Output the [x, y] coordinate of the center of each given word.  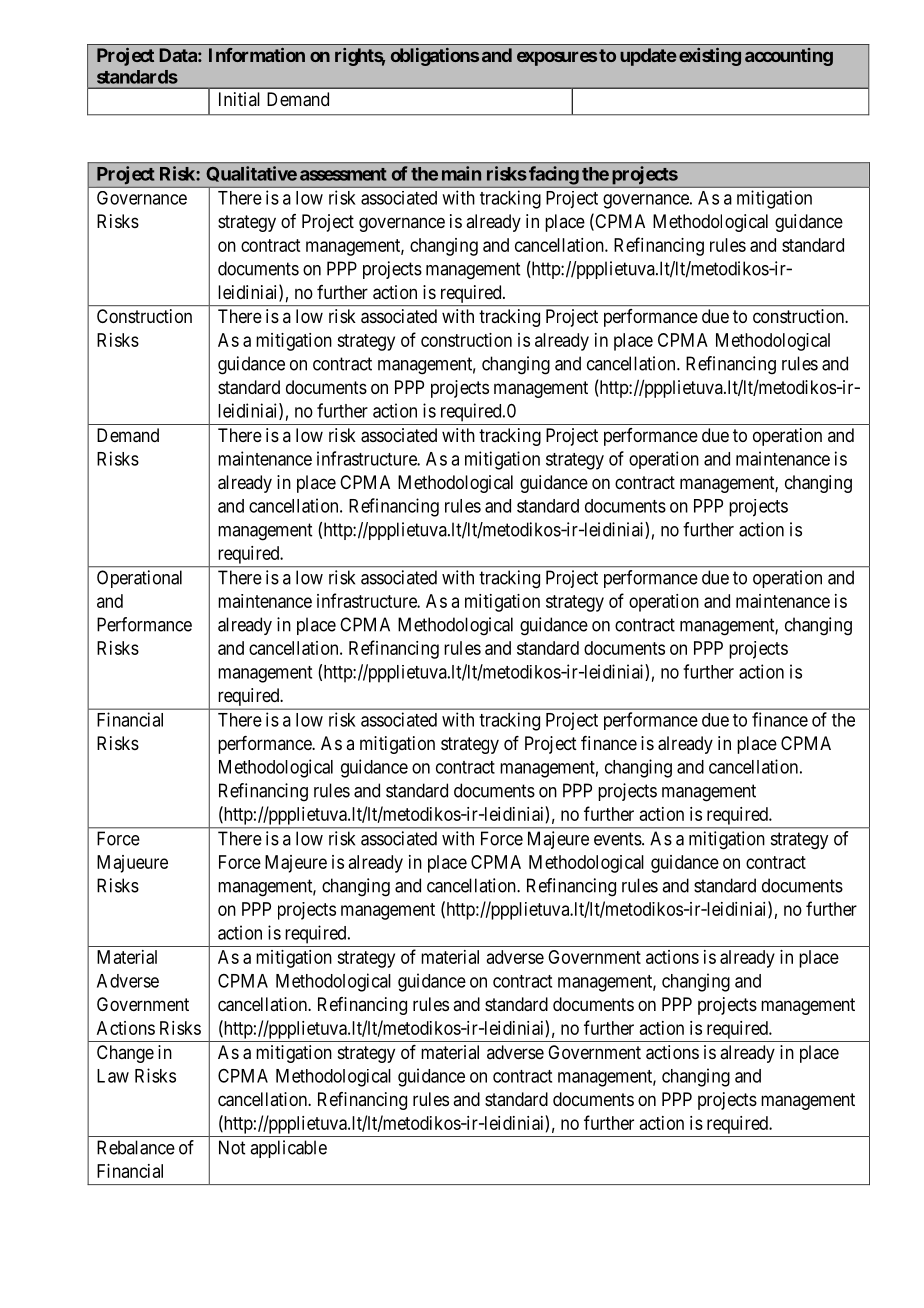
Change [125, 1054]
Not [232, 1147]
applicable [288, 1149]
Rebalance [136, 1147]
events [618, 839]
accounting [789, 57]
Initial [239, 99]
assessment [343, 174]
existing [710, 57]
